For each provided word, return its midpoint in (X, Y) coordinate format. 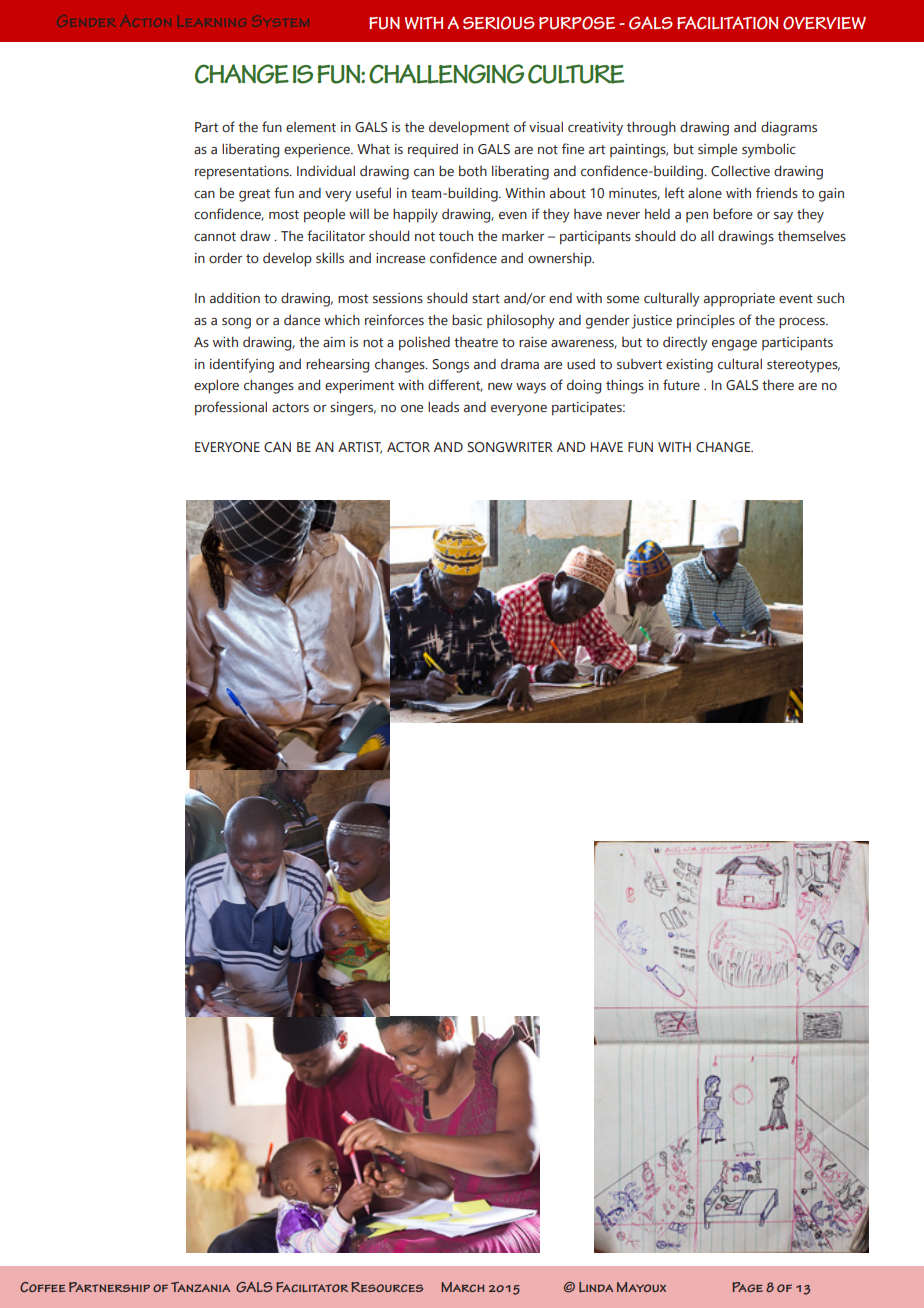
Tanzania (200, 1287)
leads (443, 406)
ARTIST (360, 448)
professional (231, 408)
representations (243, 173)
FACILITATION (727, 23)
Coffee (42, 1287)
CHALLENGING (446, 74)
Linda (596, 1287)
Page (747, 1287)
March (462, 1287)
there (778, 384)
